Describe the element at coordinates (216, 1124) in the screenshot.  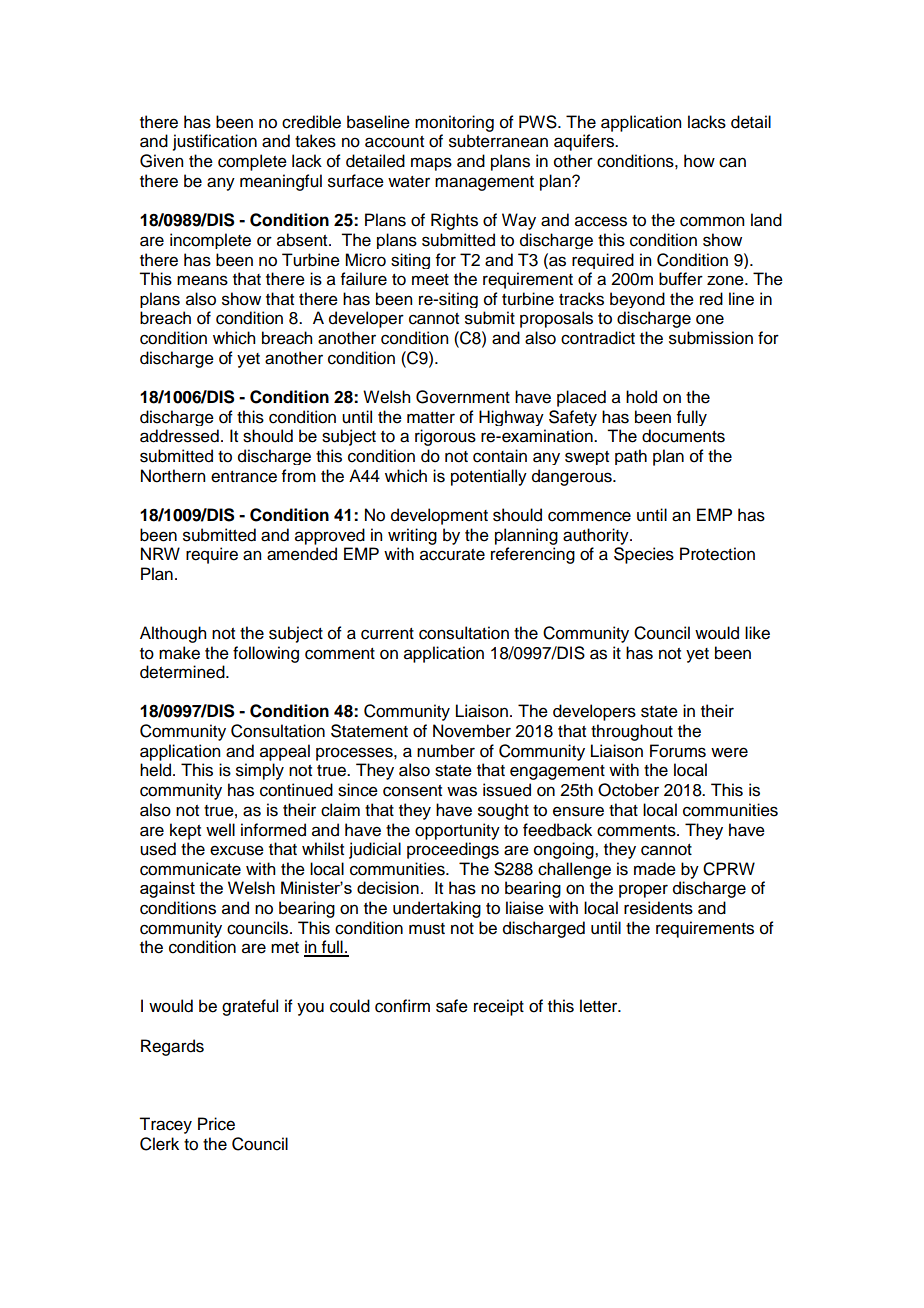
I see `Price` at that location.
